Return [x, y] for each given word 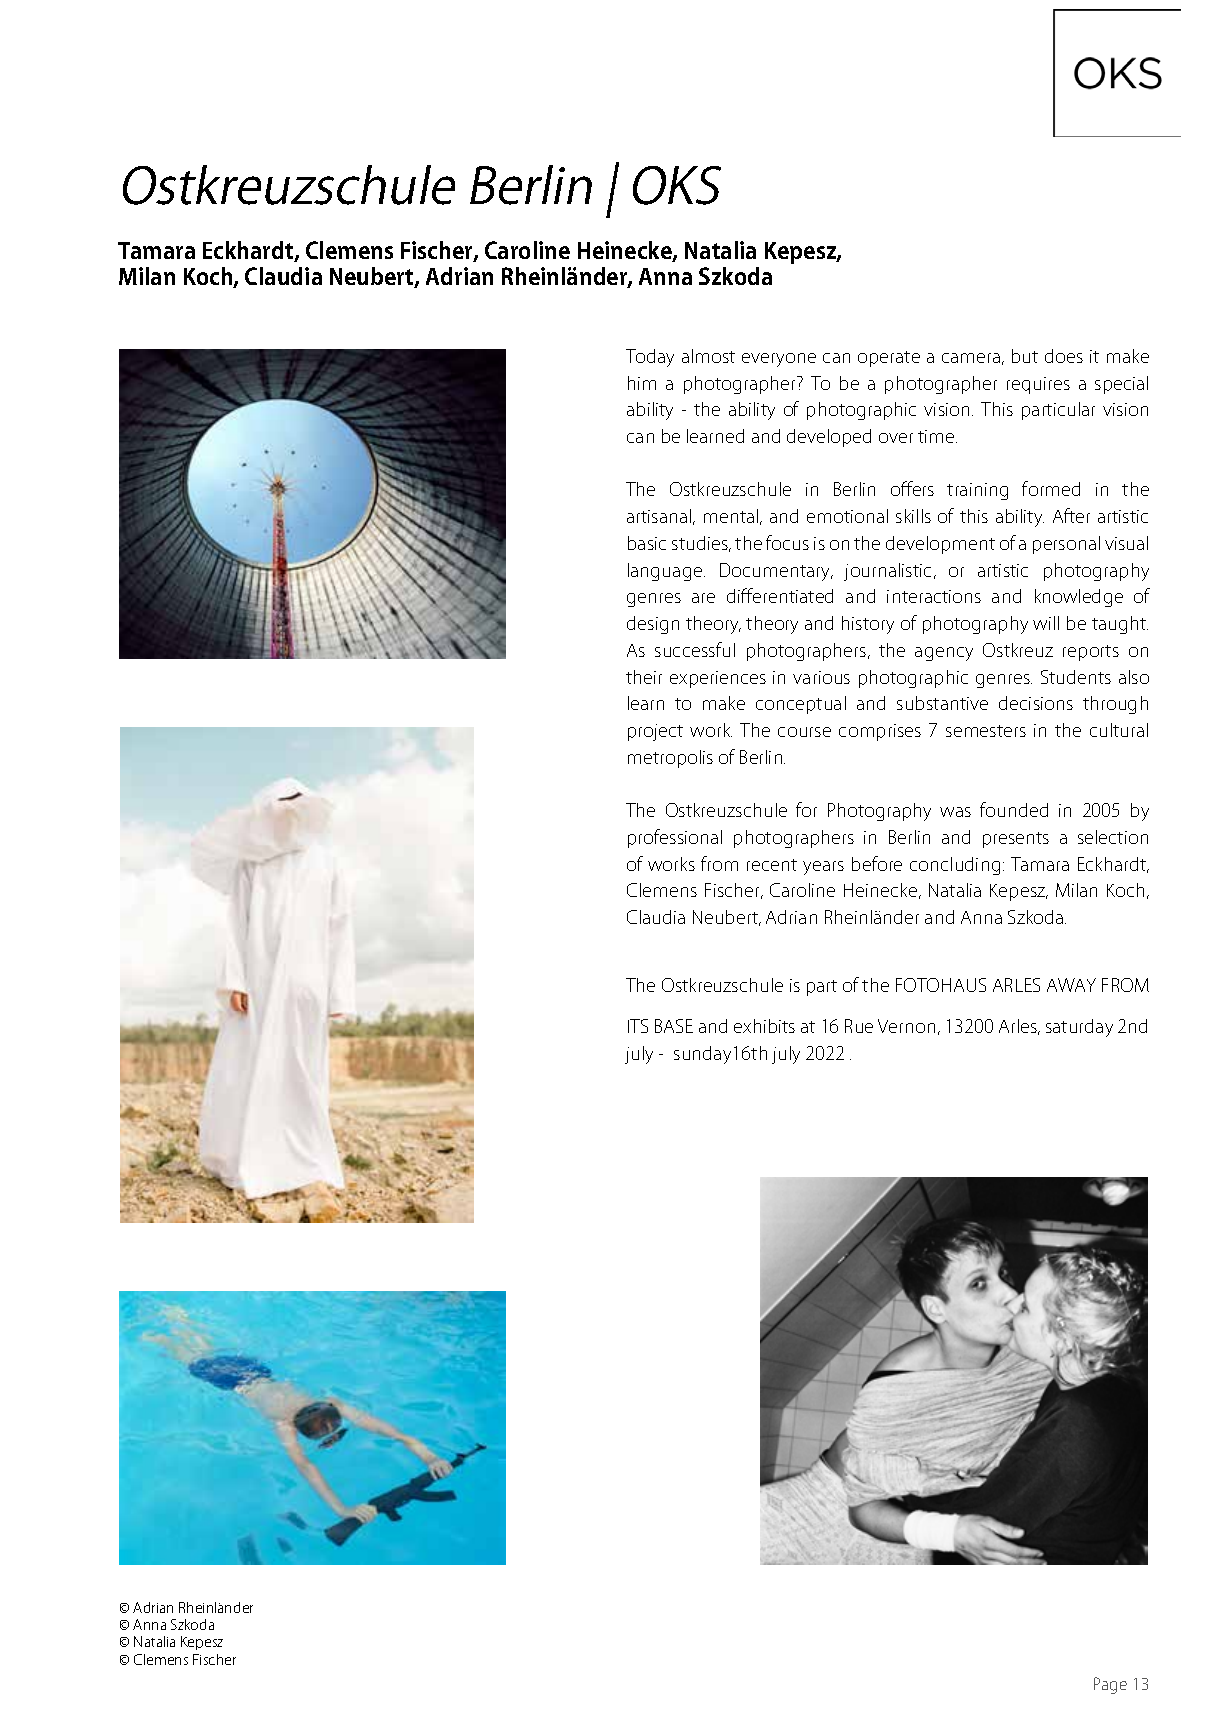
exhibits [764, 1026]
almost [708, 356]
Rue [859, 1026]
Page [1110, 1685]
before [877, 863]
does [1064, 356]
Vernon [906, 1026]
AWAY [1071, 985]
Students [1076, 677]
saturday [1079, 1028]
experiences [718, 679]
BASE [674, 1026]
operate [889, 359]
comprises [880, 732]
